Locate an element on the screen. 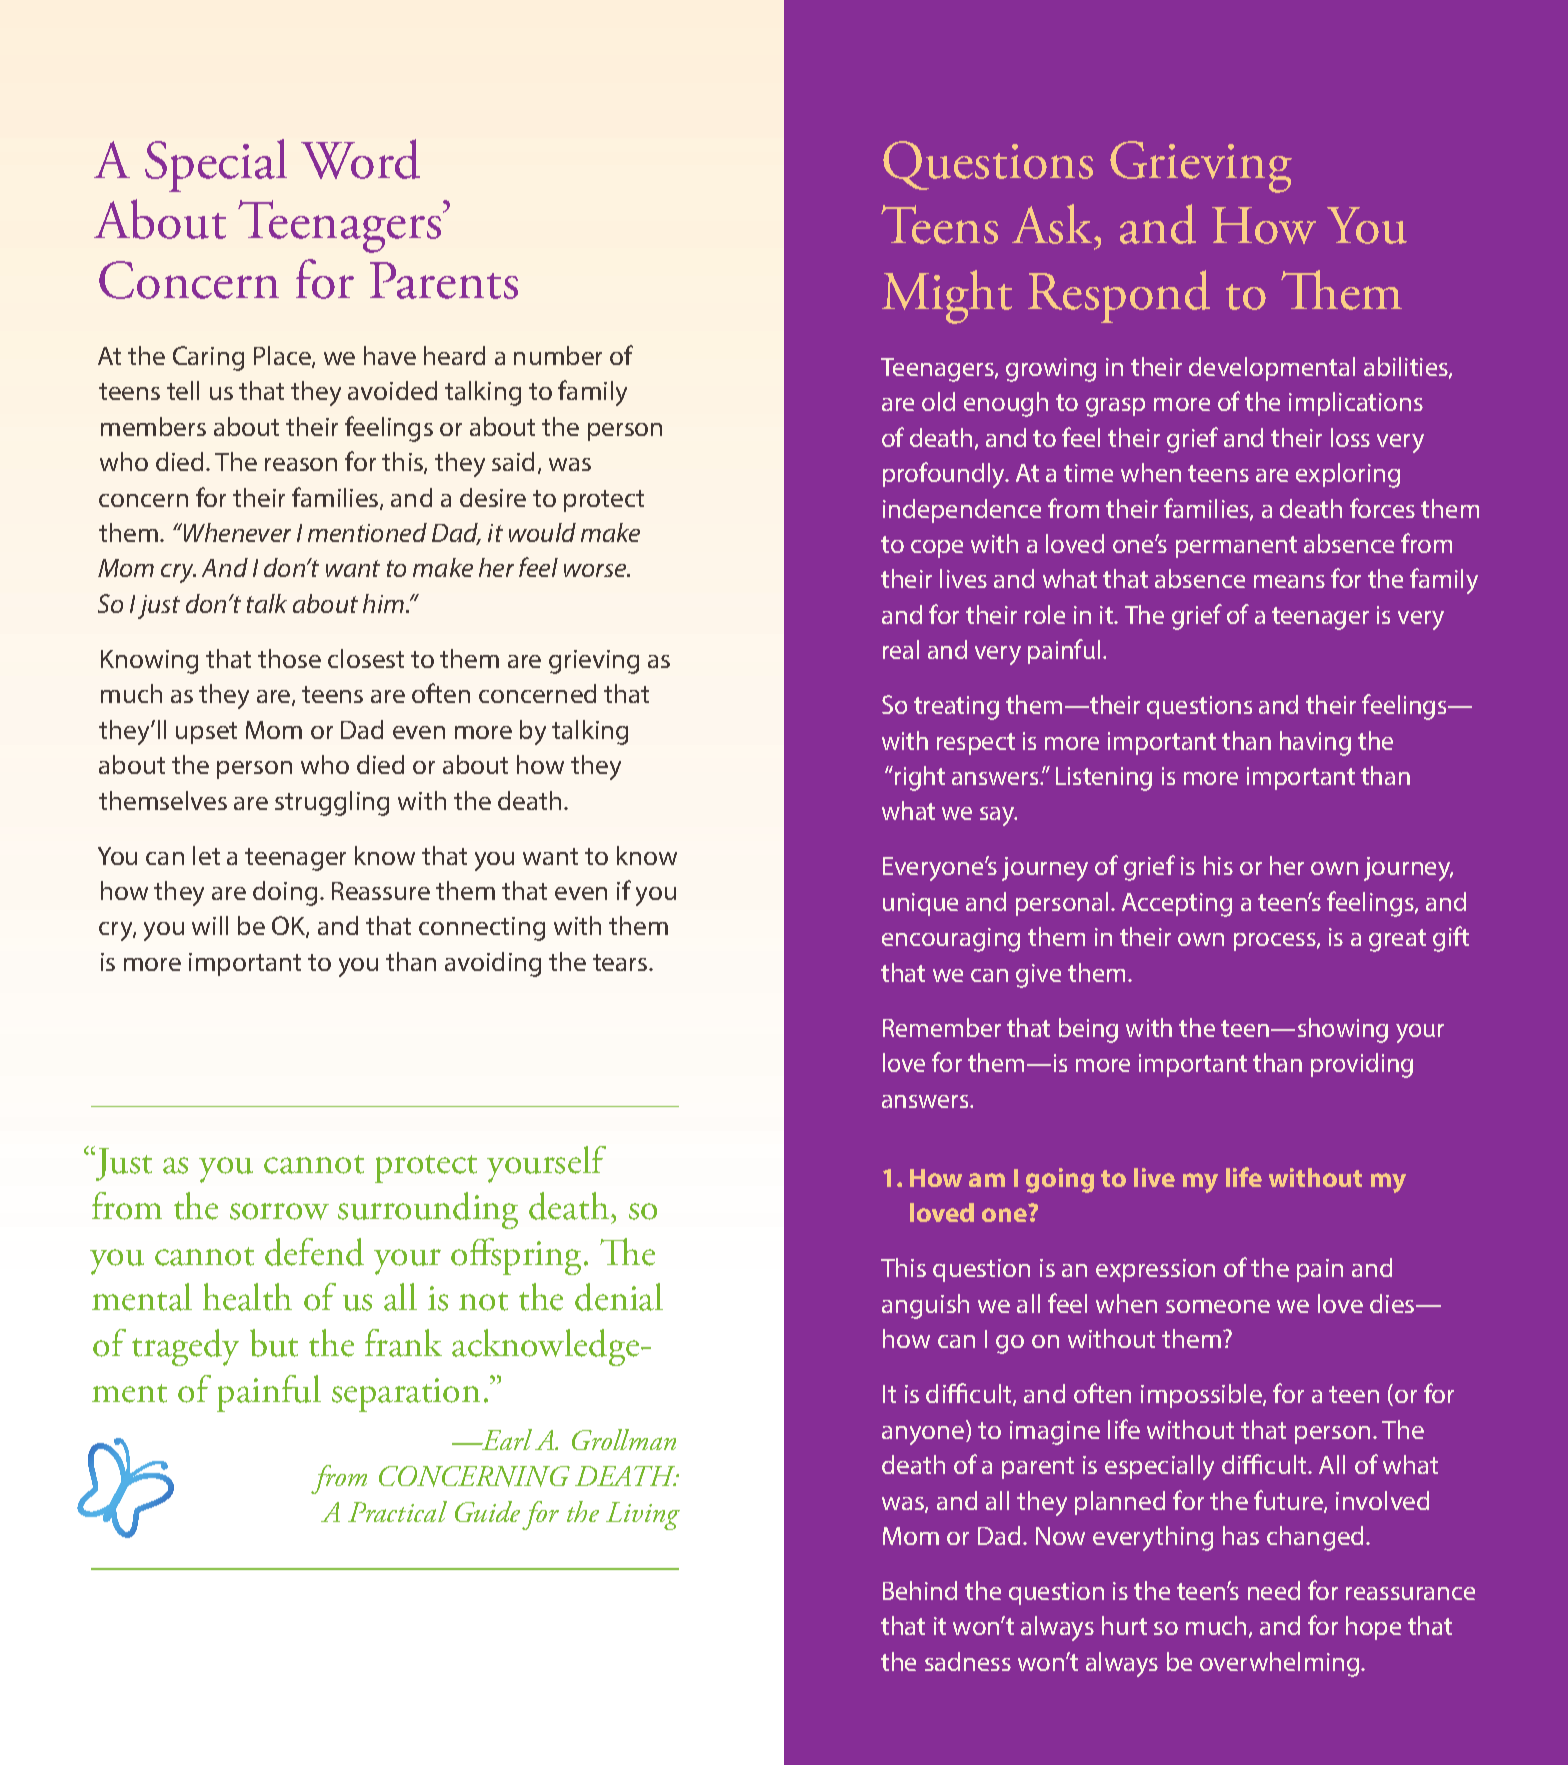 Image resolution: width=1568 pixels, height=1765 pixels. need is located at coordinates (1274, 1590).
